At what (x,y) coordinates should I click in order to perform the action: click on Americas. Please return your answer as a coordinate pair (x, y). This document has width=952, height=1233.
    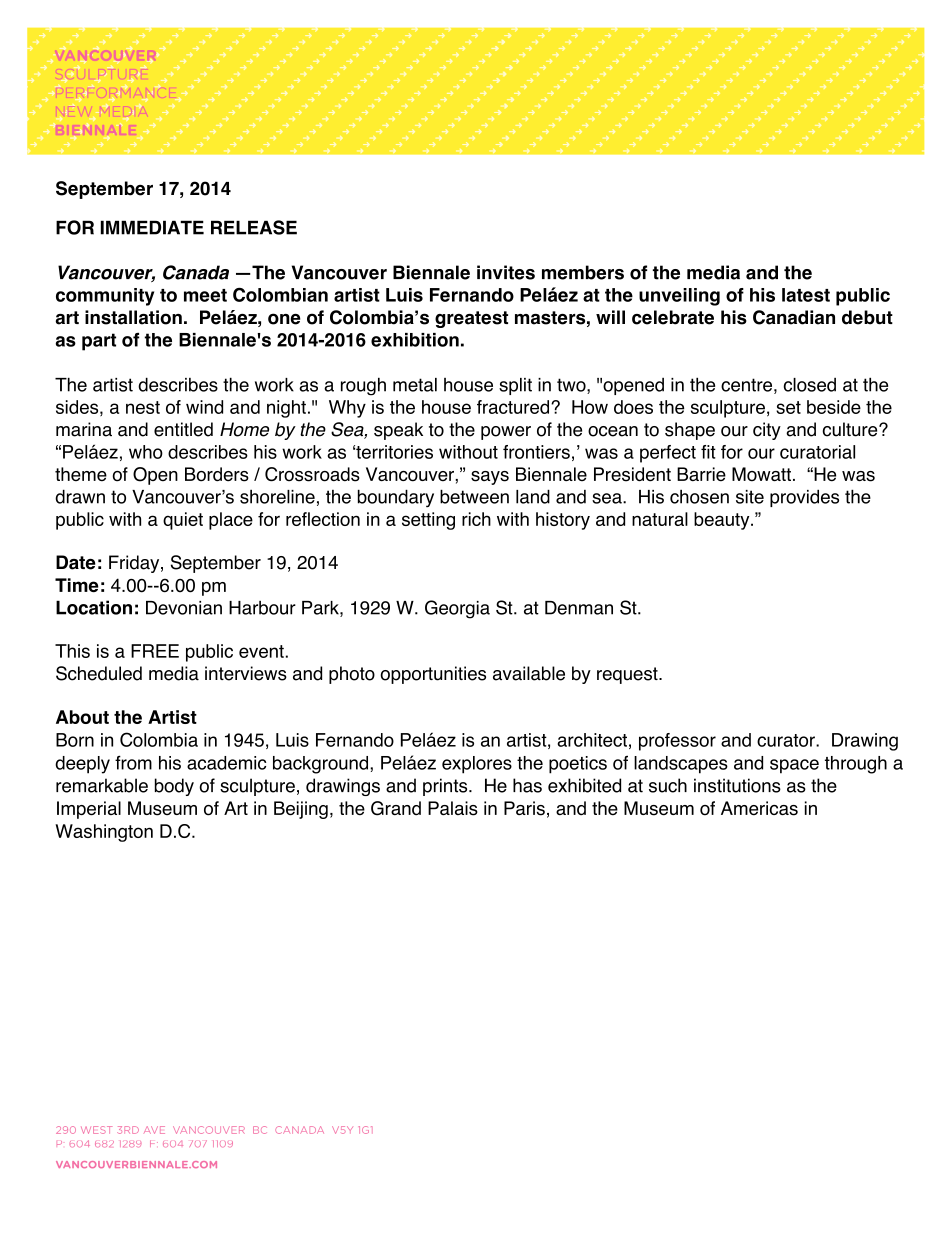
    Looking at the image, I should click on (759, 808).
